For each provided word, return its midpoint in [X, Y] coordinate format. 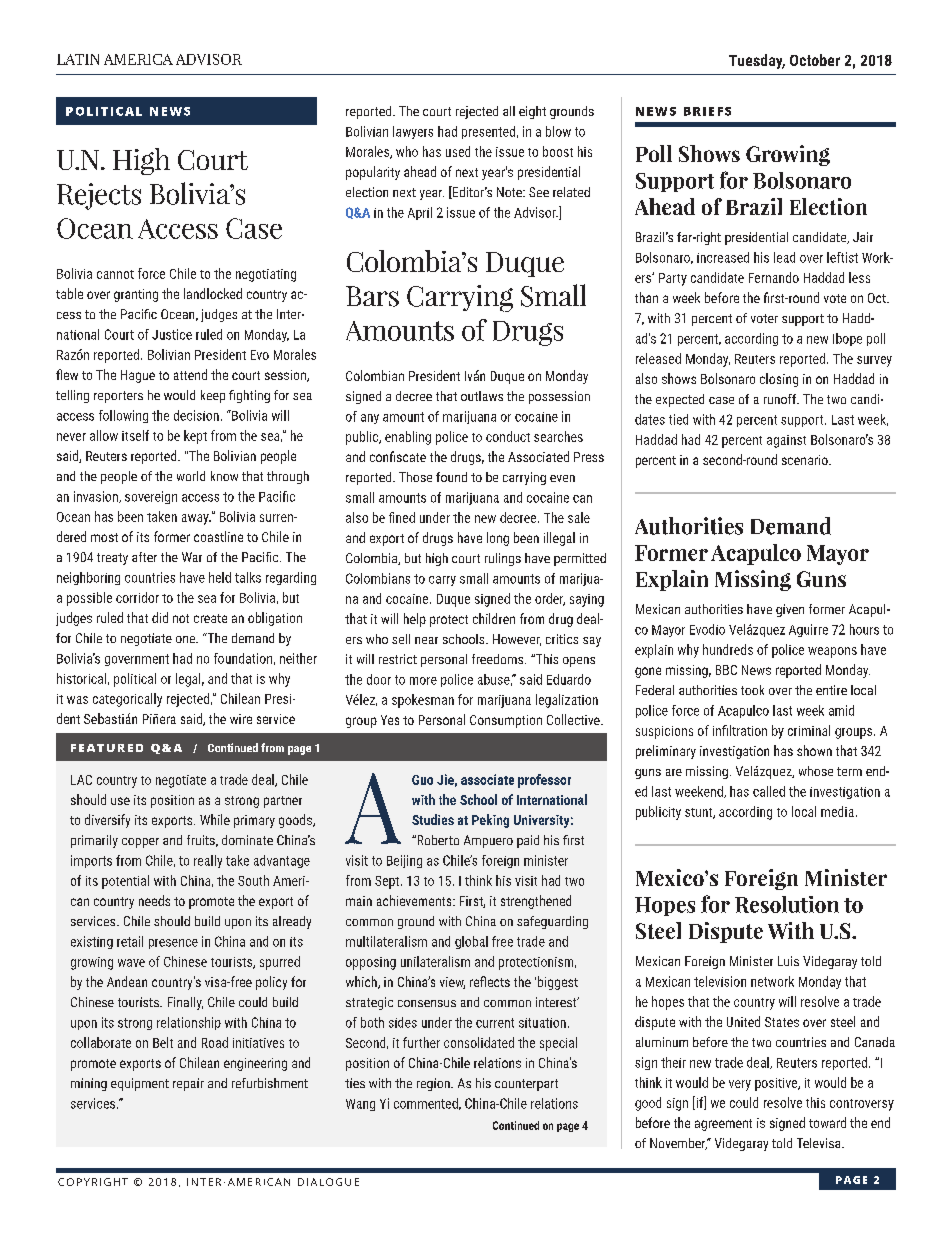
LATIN [78, 59]
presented [488, 132]
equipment [140, 1084]
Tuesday [757, 61]
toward [827, 1122]
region [434, 1084]
